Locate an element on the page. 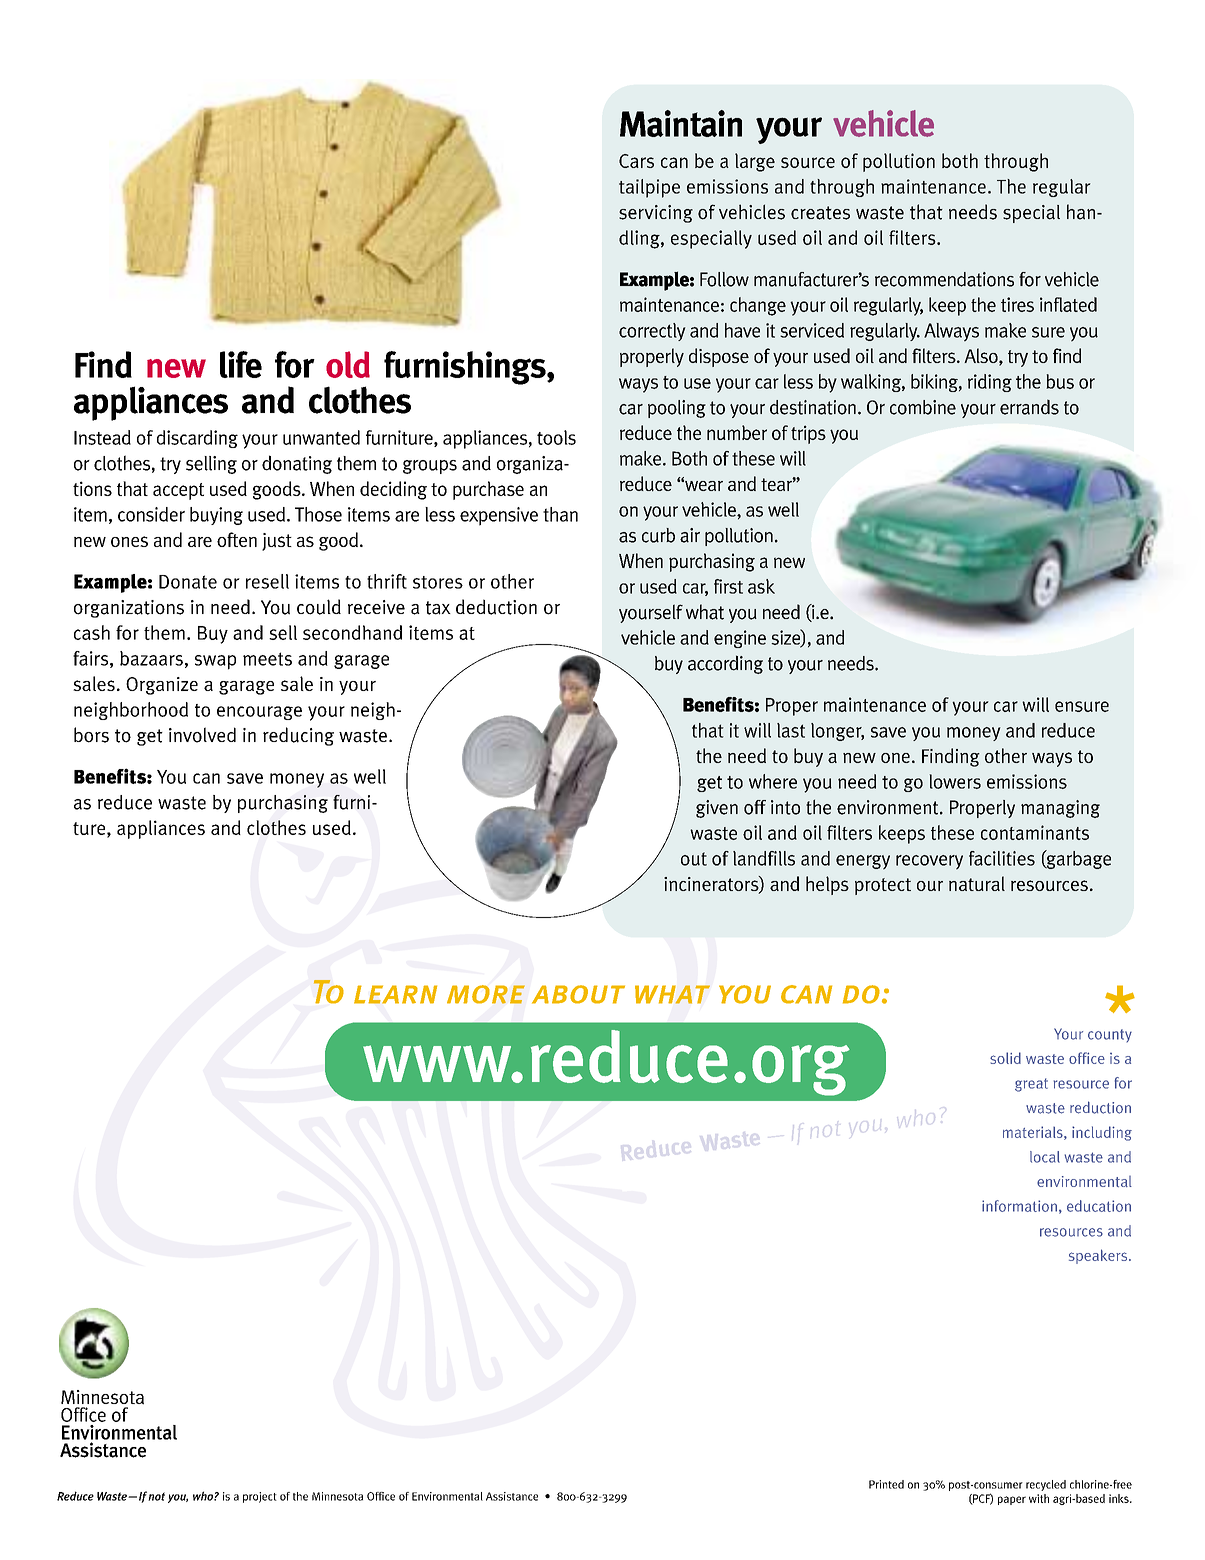  project is located at coordinates (260, 1497).
